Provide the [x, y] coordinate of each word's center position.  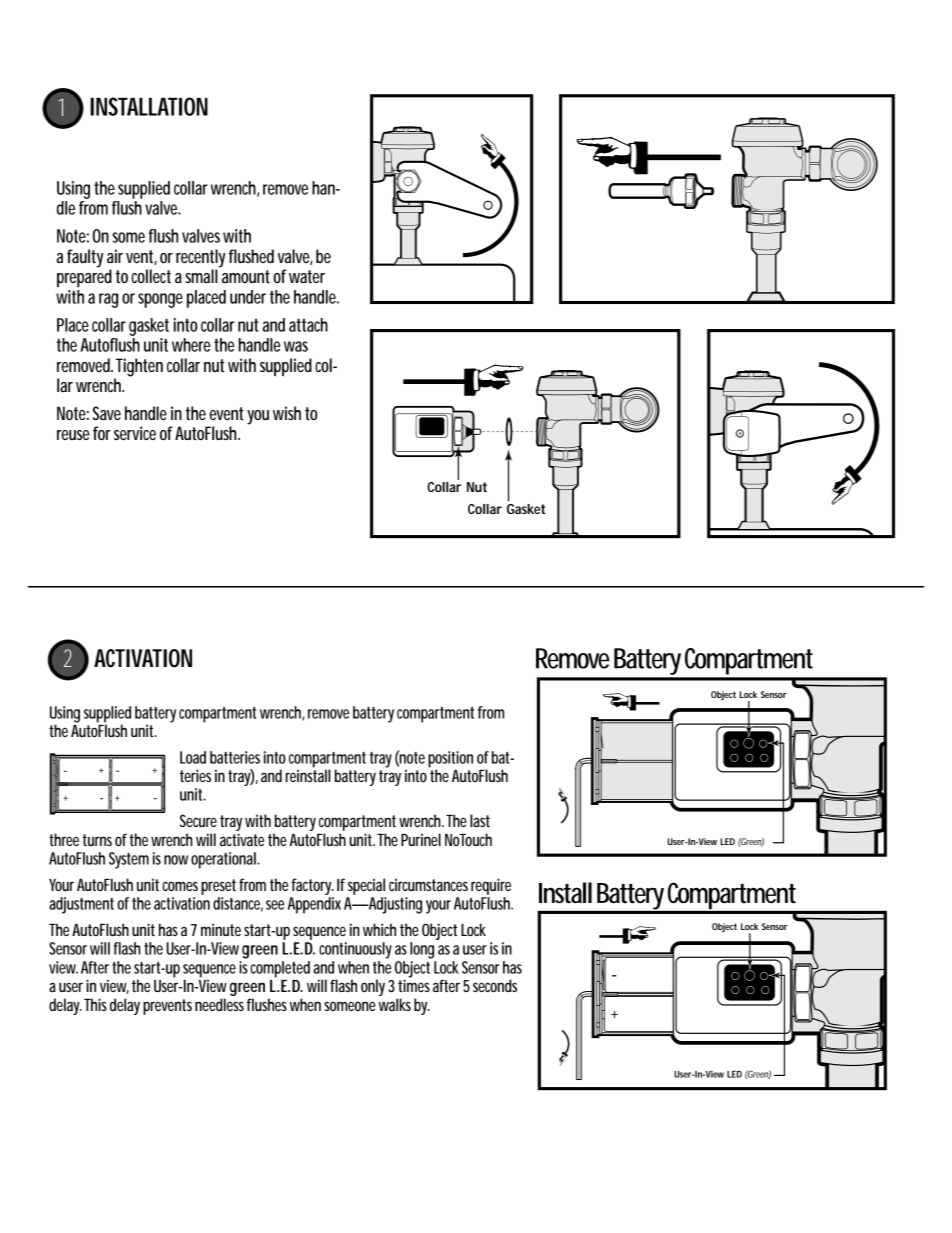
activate [242, 839]
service [135, 433]
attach [308, 325]
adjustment [81, 905]
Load [193, 757]
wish [287, 413]
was [296, 346]
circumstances [428, 884]
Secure [198, 820]
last [480, 820]
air [115, 256]
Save [107, 413]
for [102, 433]
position [450, 760]
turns [97, 840]
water [307, 277]
